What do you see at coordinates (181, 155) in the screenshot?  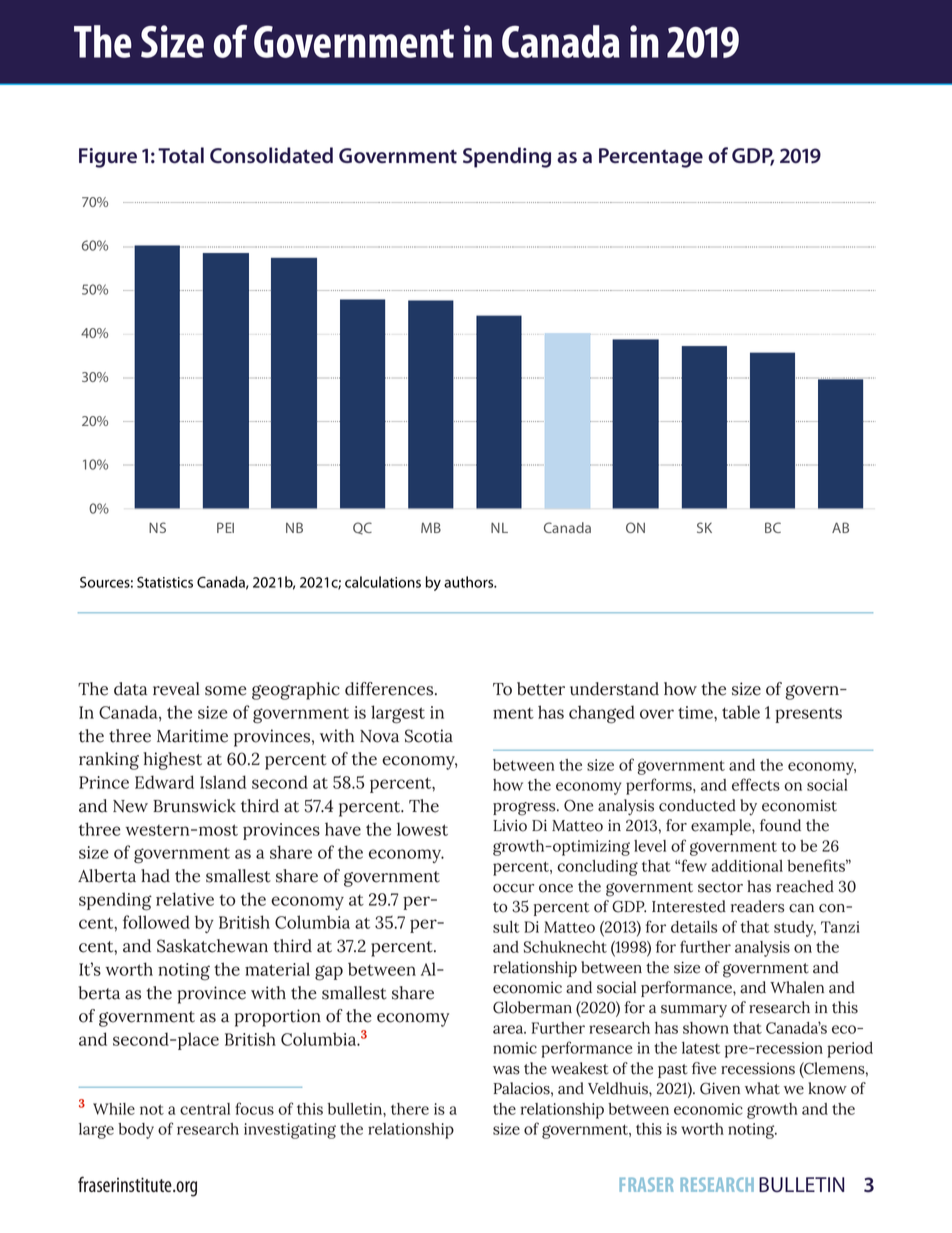 I see `Total` at bounding box center [181, 155].
